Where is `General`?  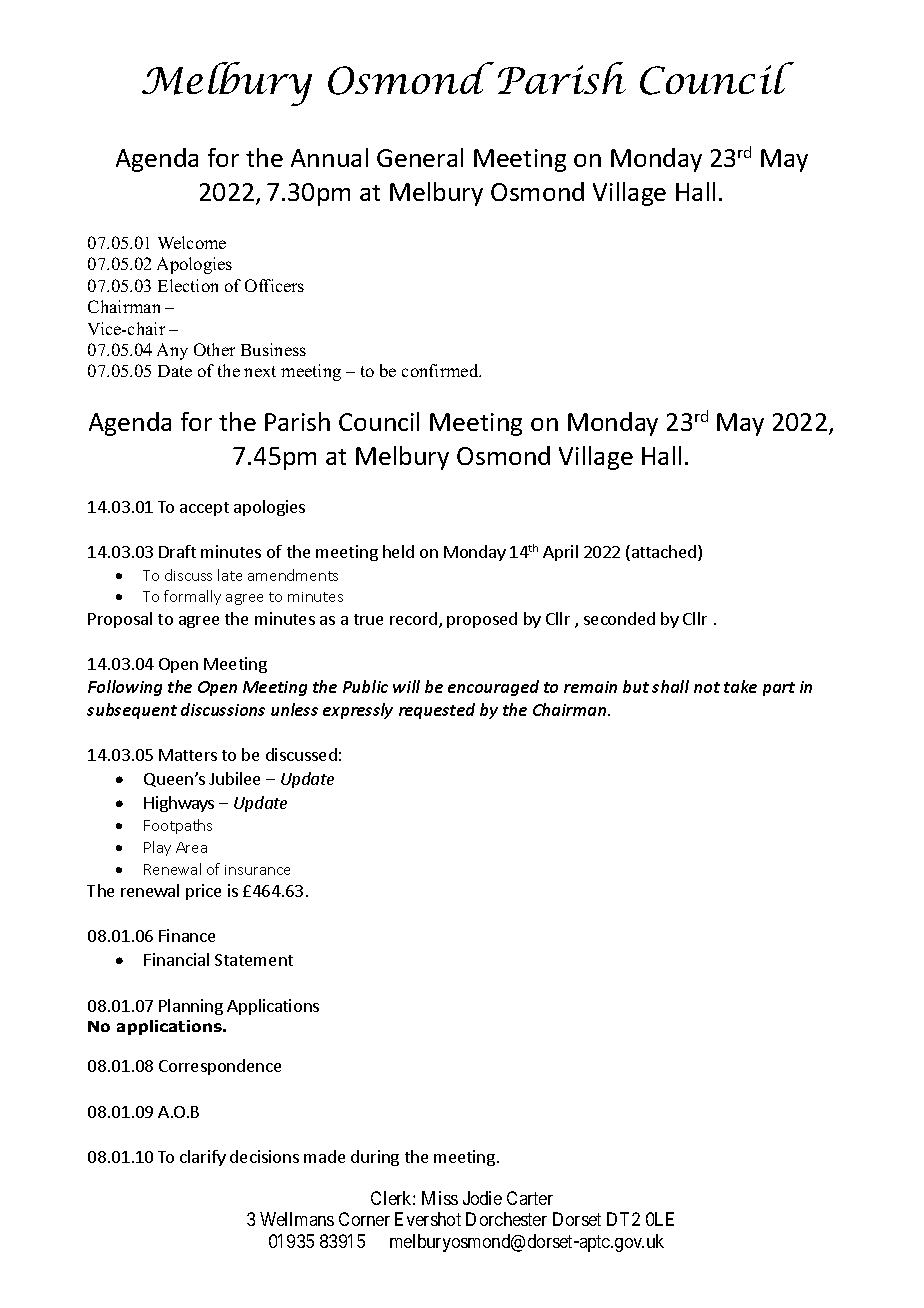
General is located at coordinates (420, 157).
